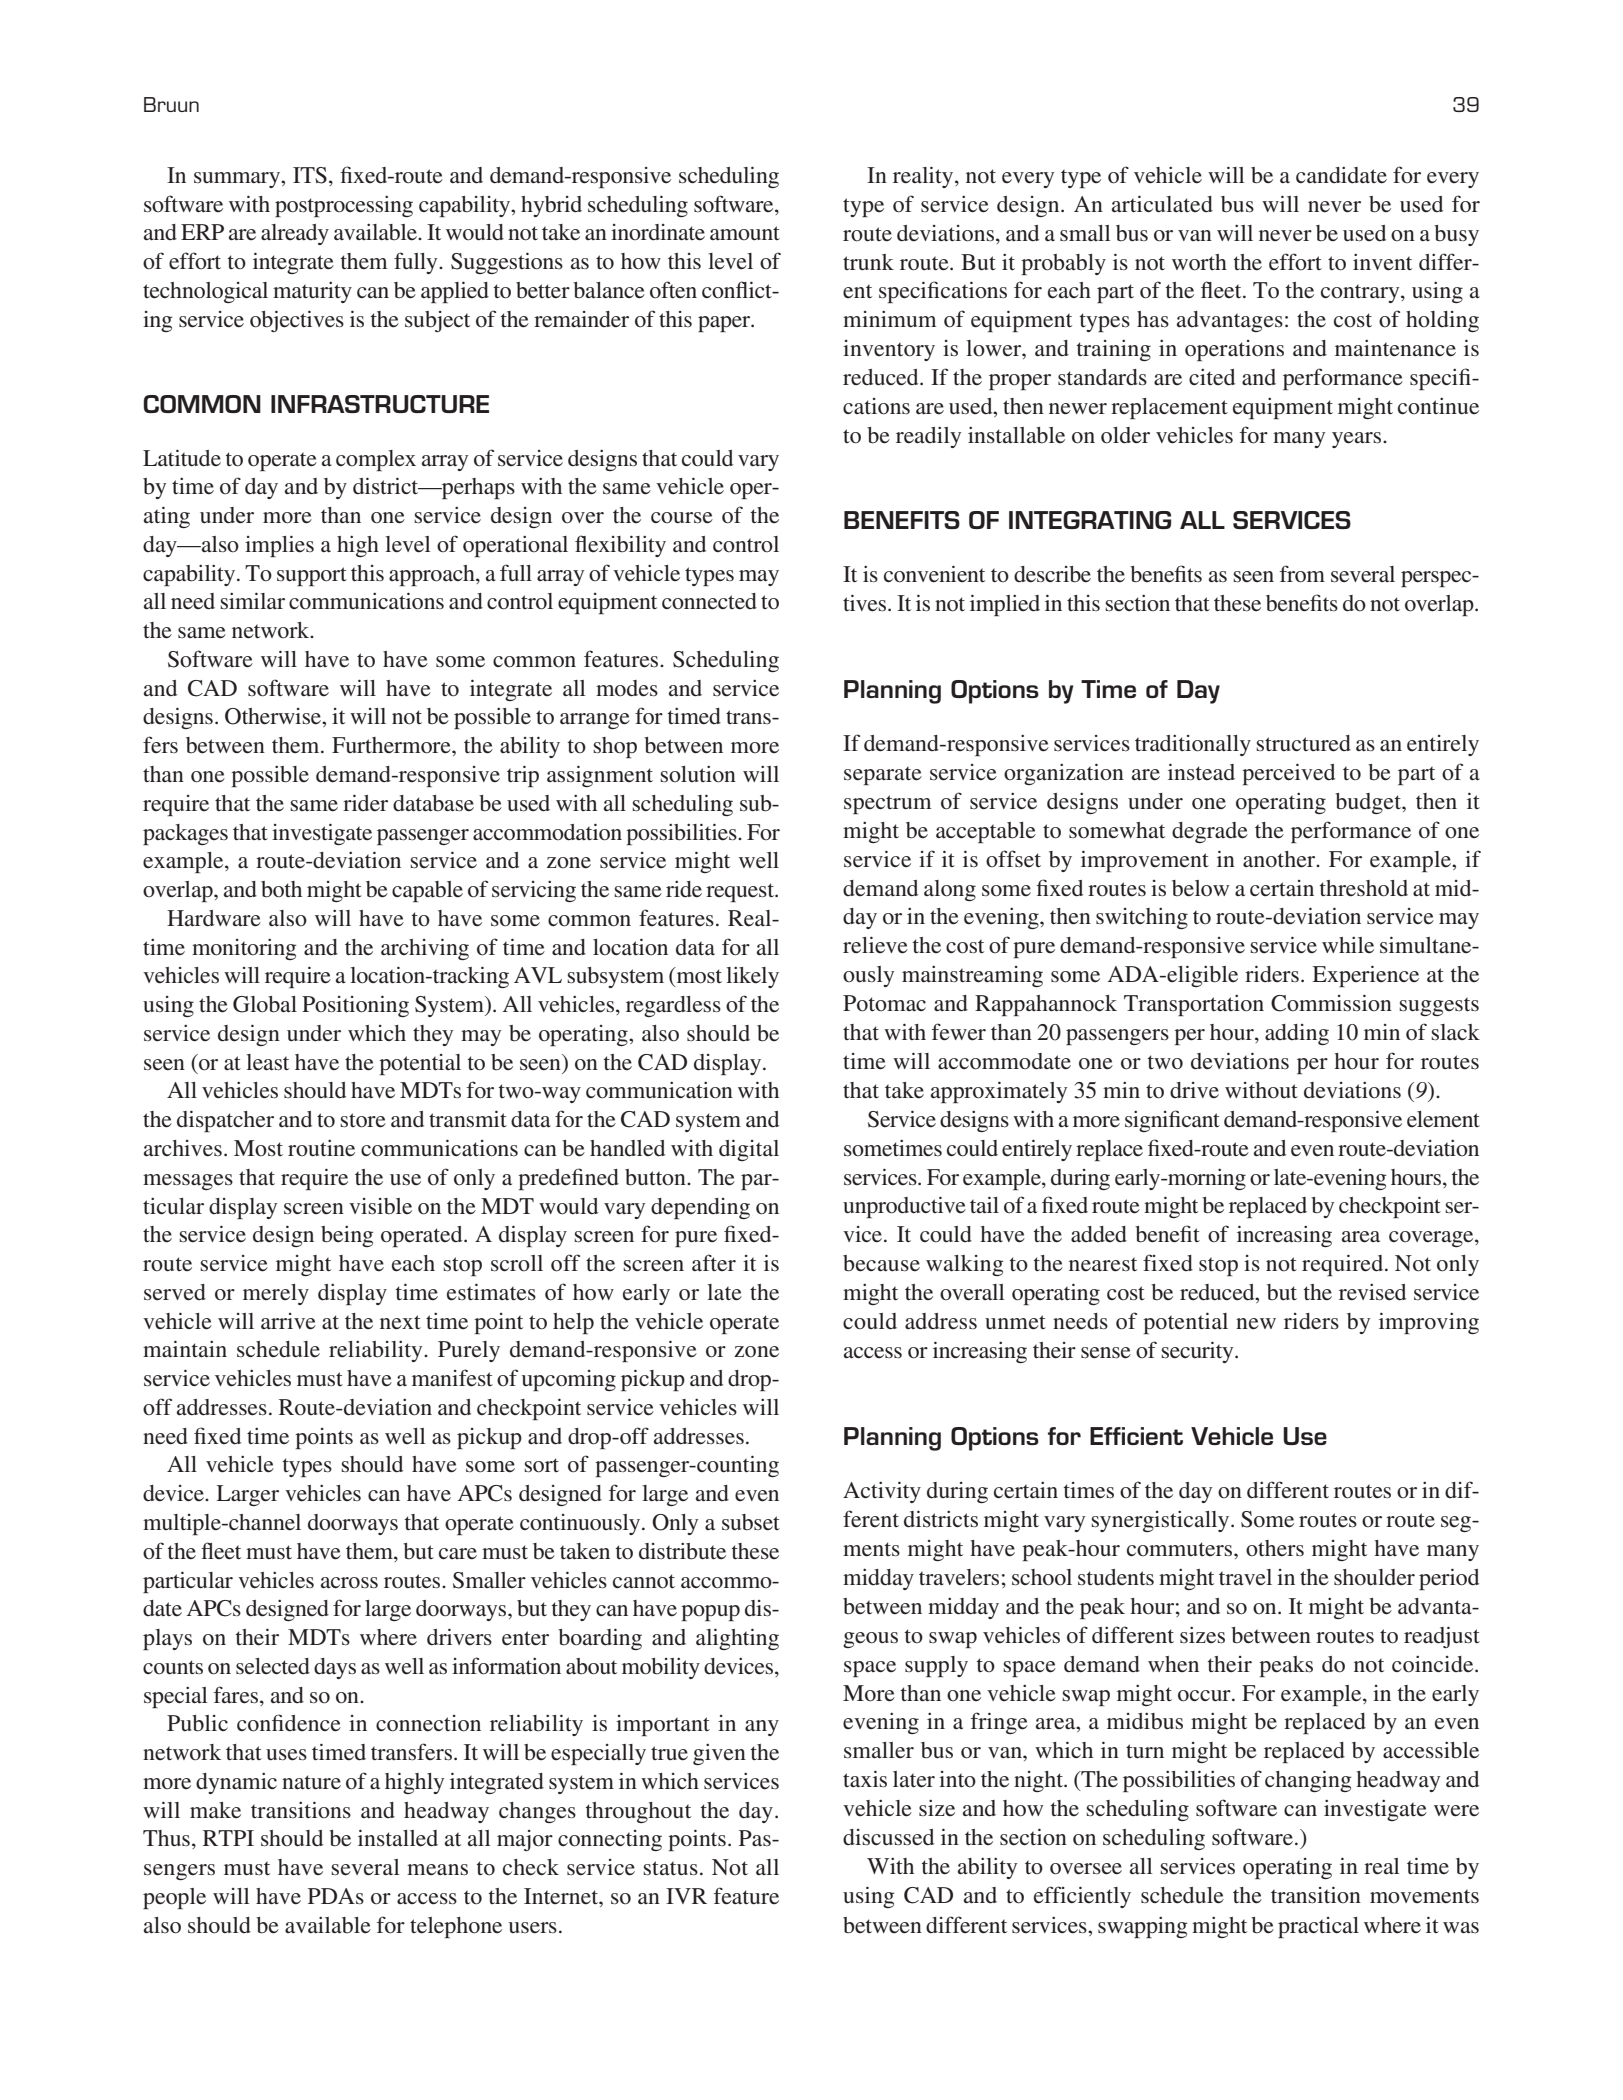 The width and height of the image is (1623, 2100). Describe the element at coordinates (295, 234) in the image. I see `already` at that location.
